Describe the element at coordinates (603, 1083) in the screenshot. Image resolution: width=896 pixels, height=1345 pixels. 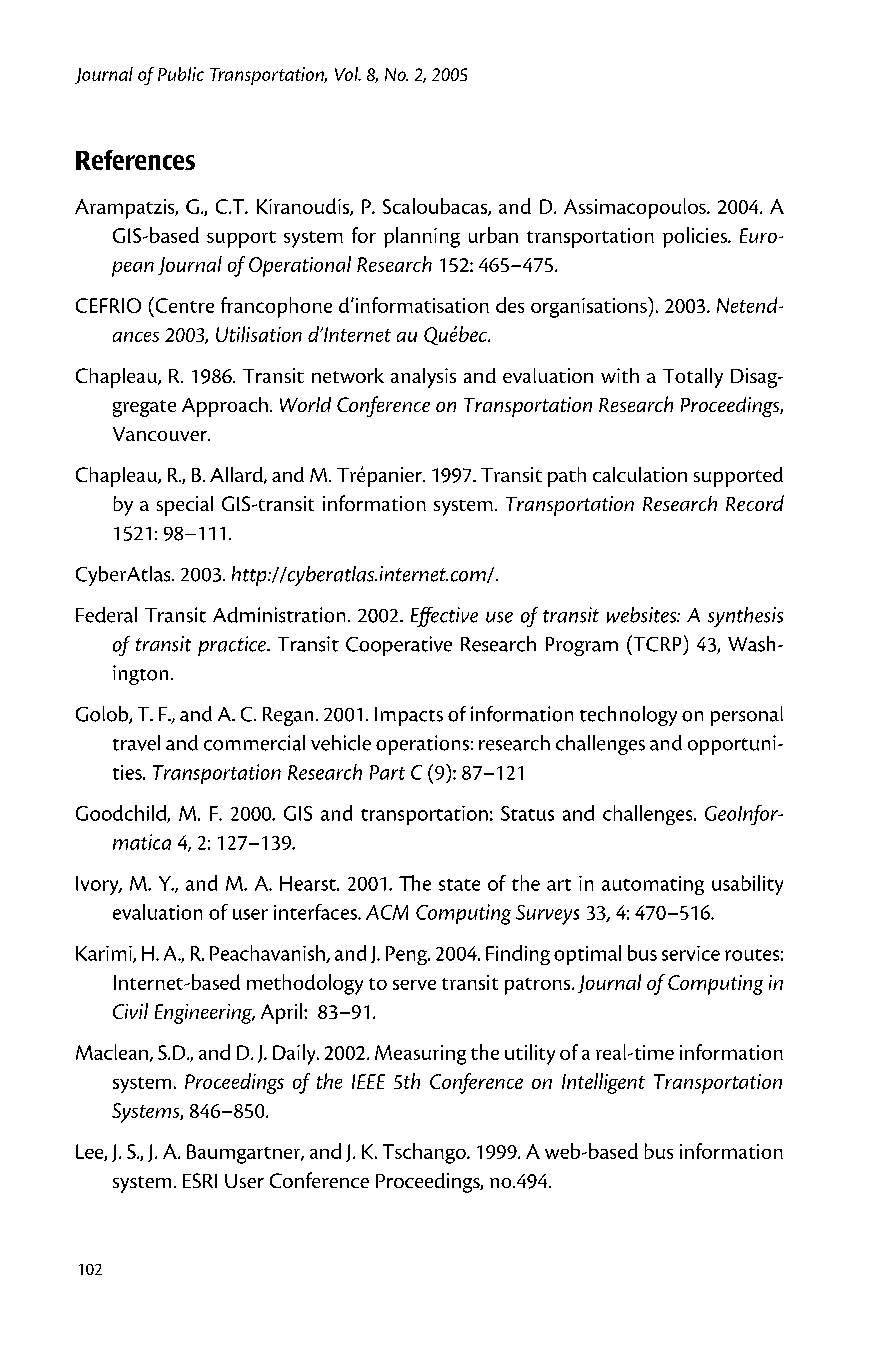
I see `Intelligent` at that location.
